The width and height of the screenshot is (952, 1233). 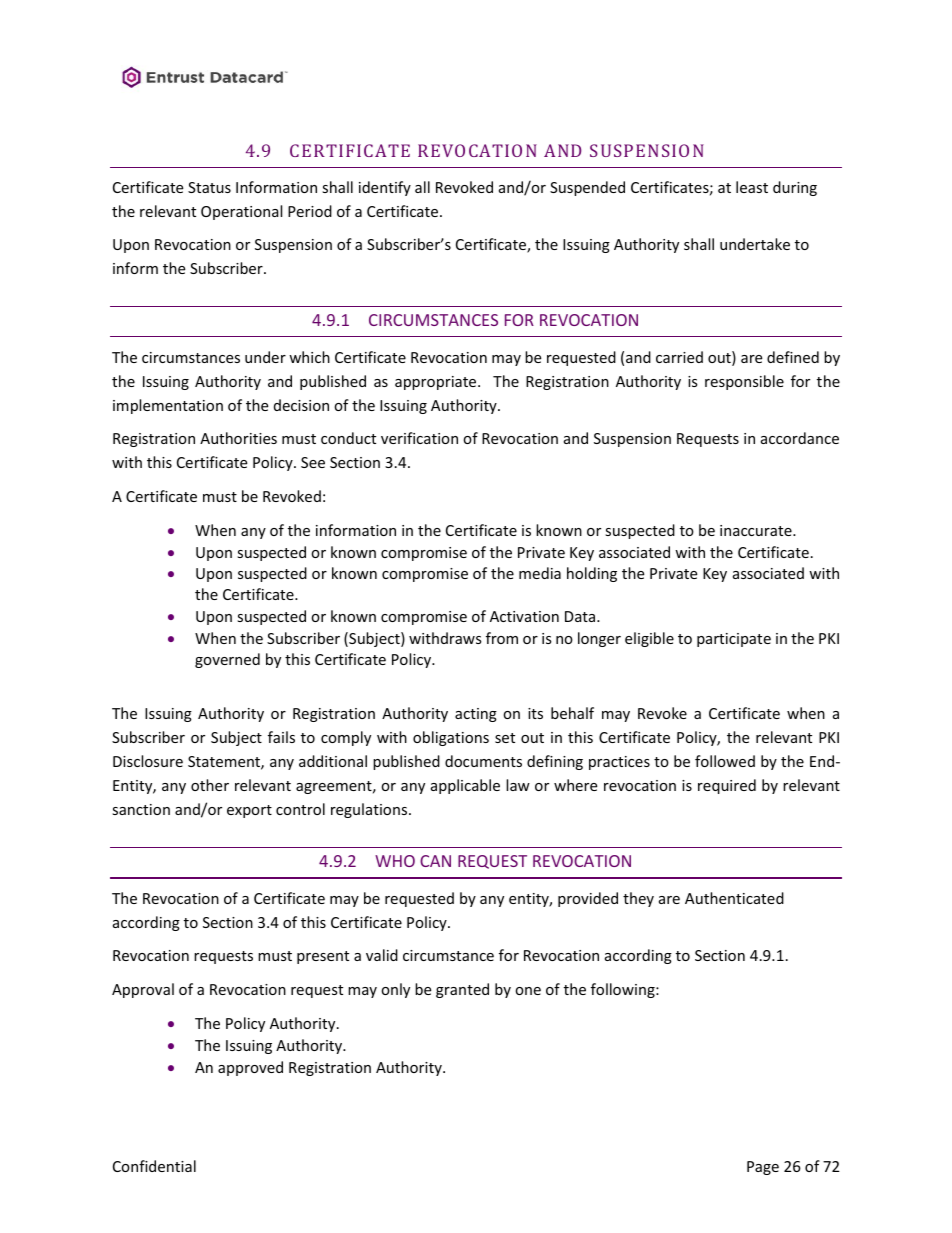 What do you see at coordinates (241, 212) in the screenshot?
I see `Operational` at bounding box center [241, 212].
